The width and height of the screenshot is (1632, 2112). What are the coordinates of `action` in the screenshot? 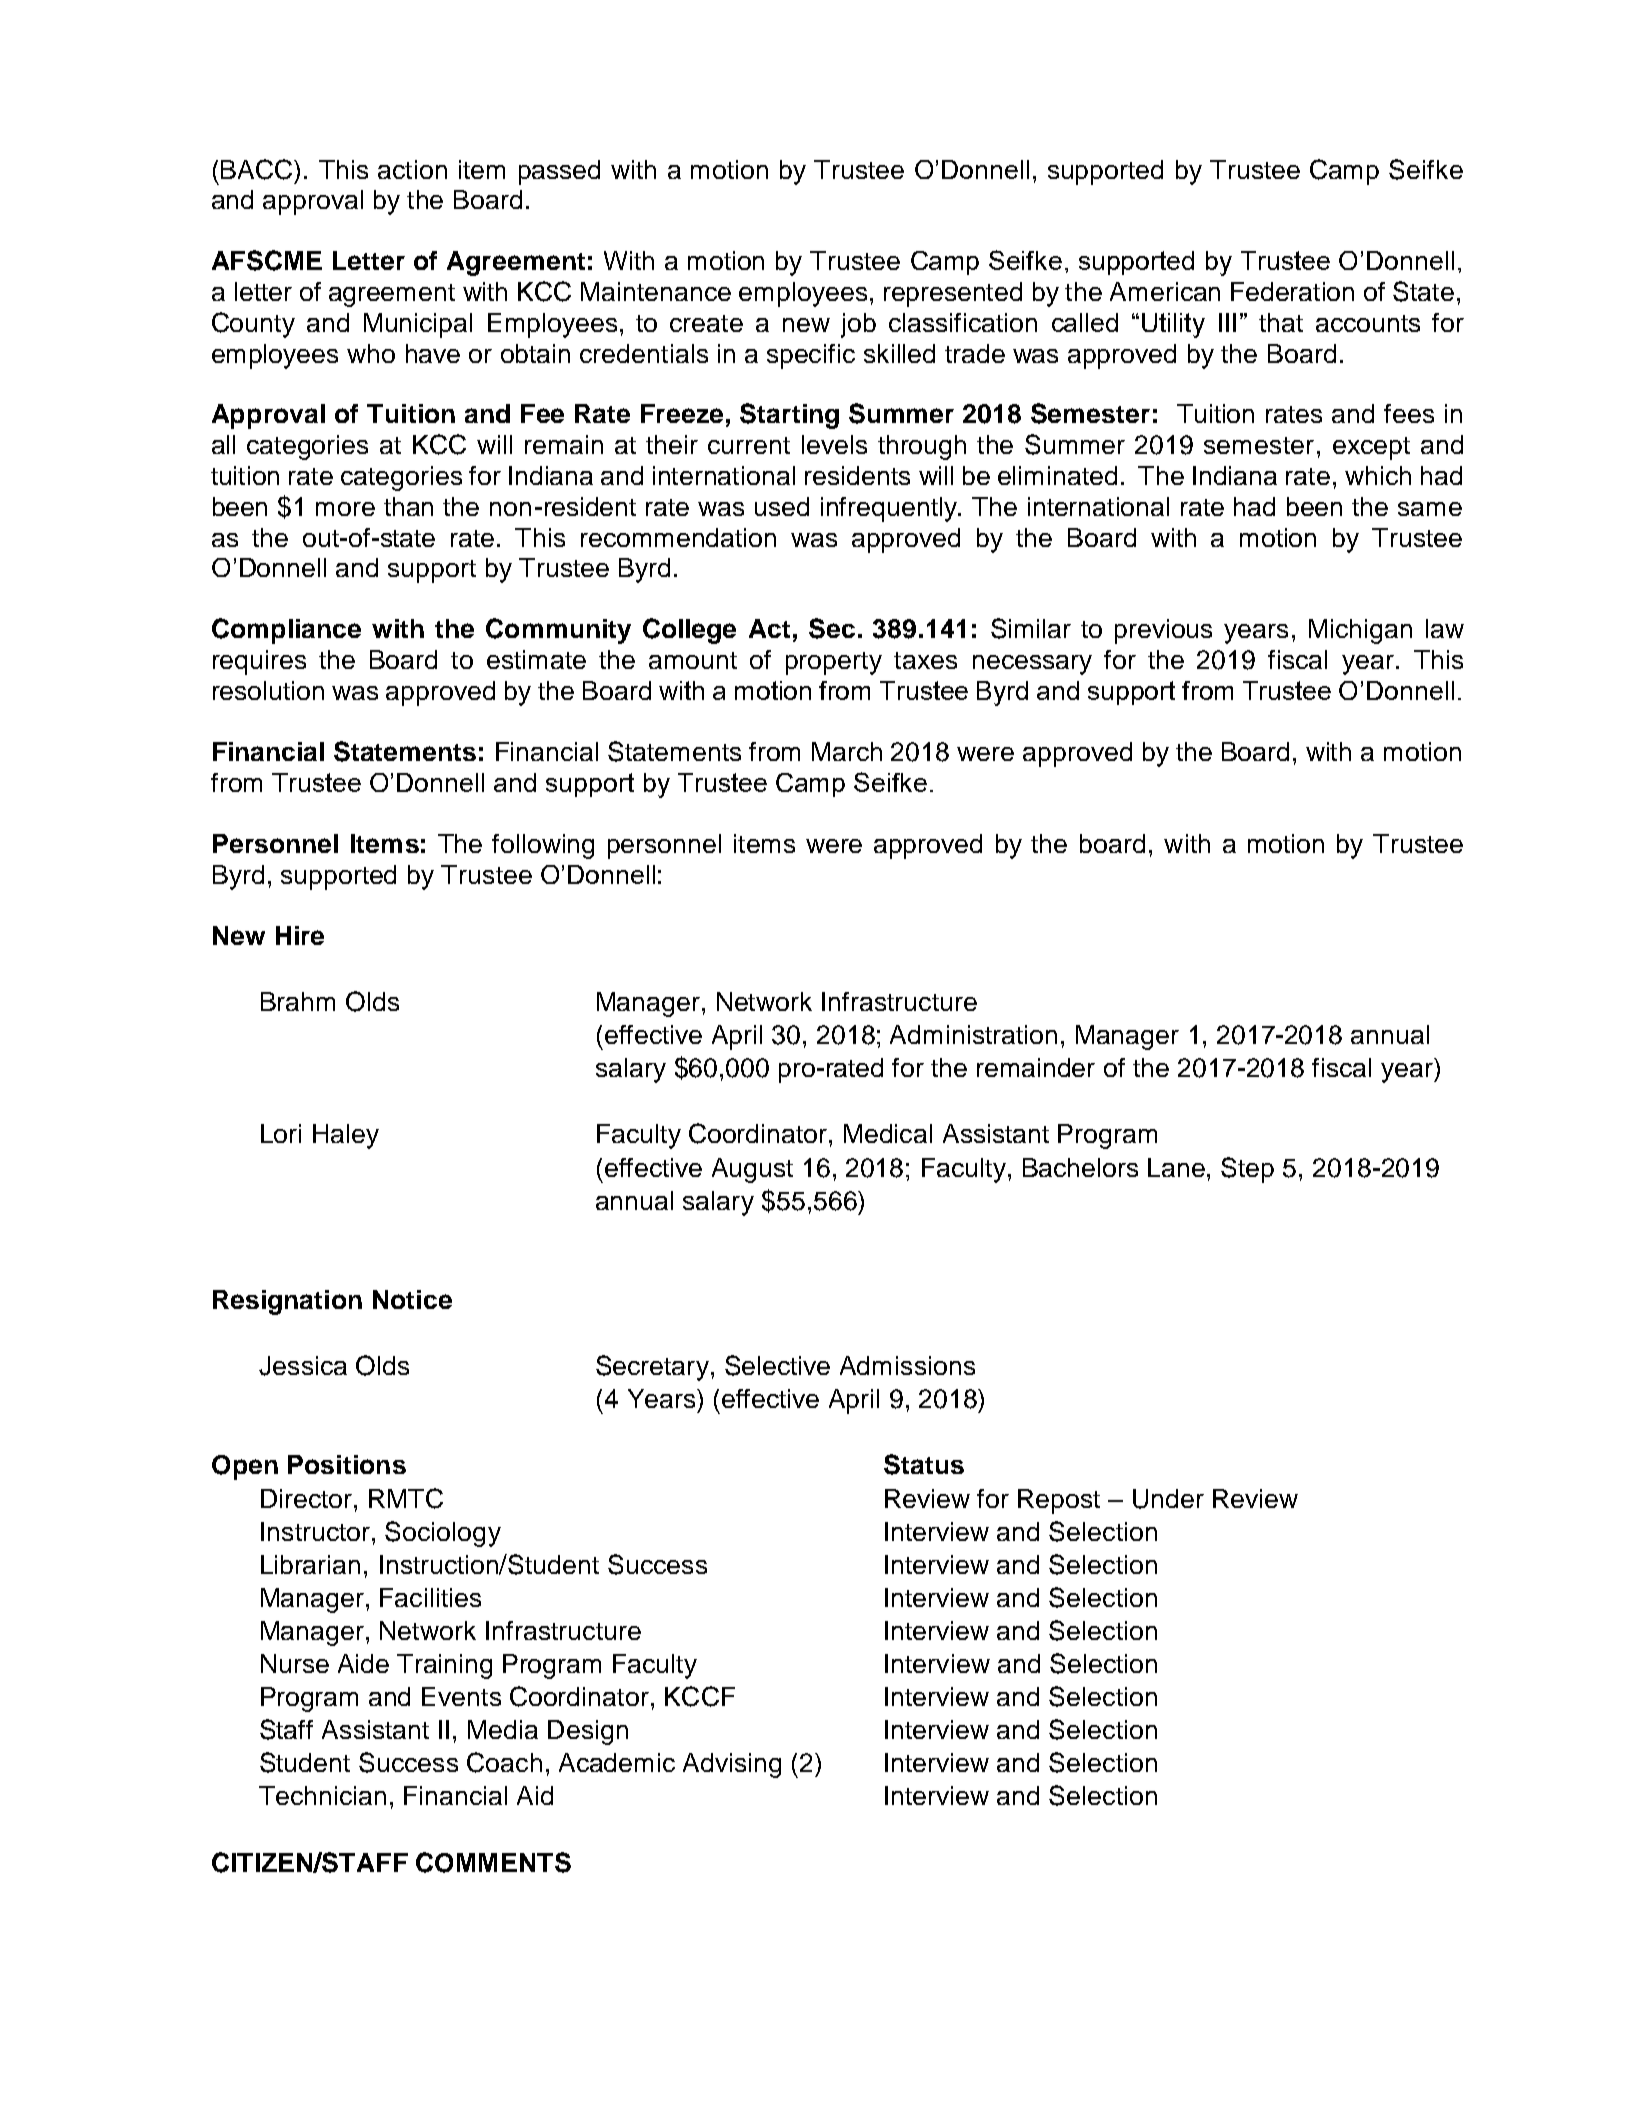 It's located at (412, 169).
